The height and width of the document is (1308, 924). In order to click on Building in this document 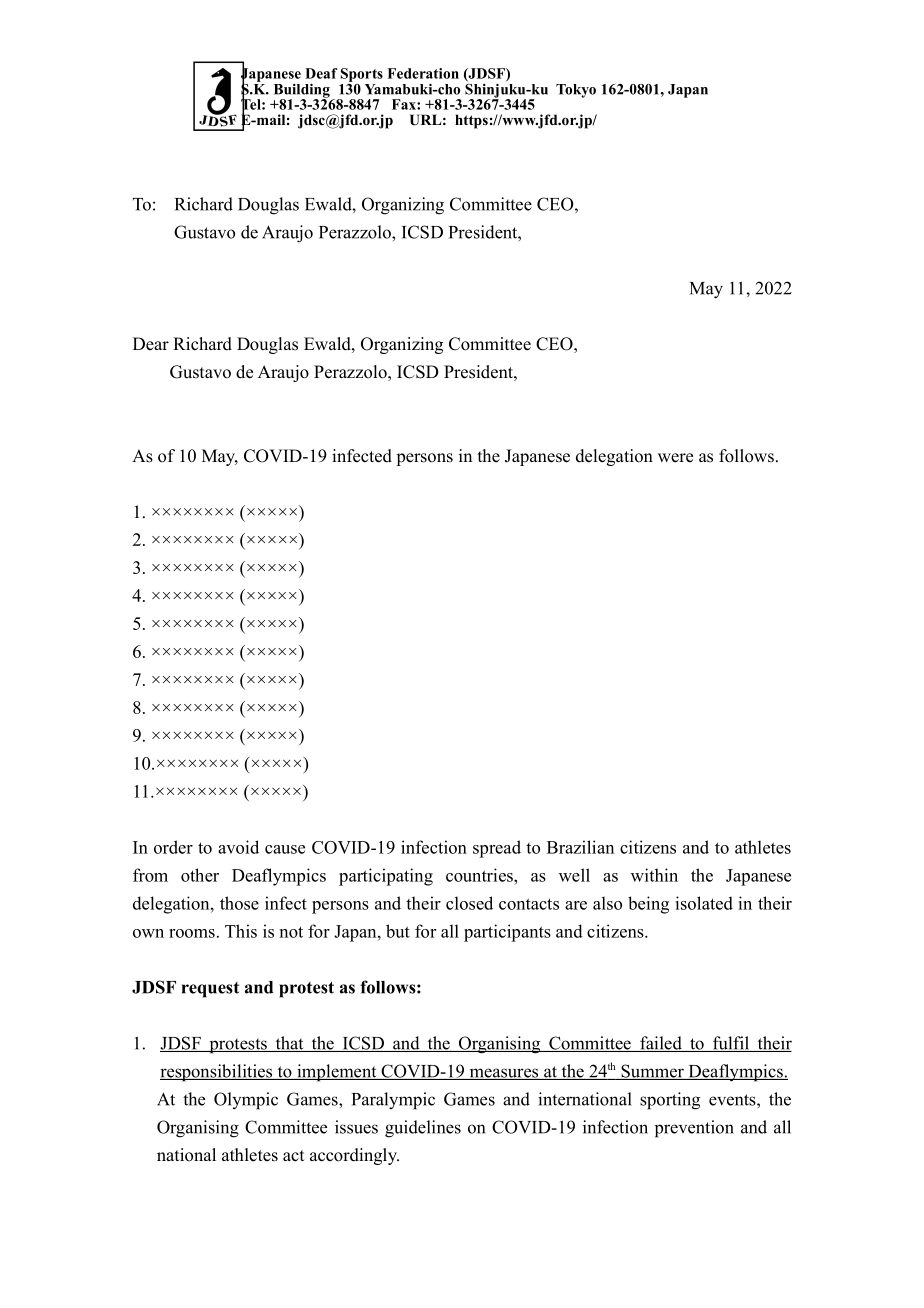, I will do `click(302, 92)`.
